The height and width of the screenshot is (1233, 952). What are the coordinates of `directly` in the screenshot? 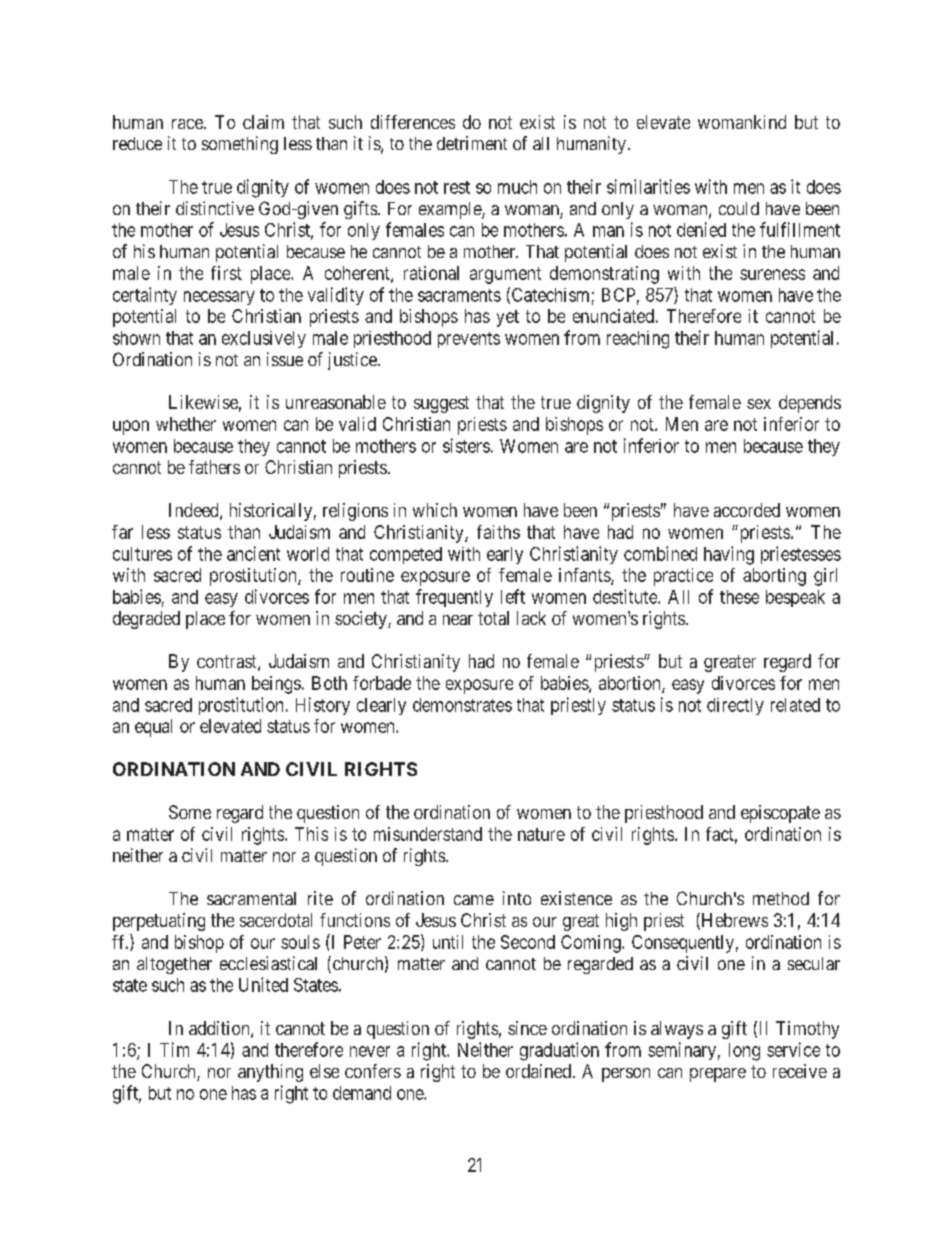 It's located at (735, 706).
